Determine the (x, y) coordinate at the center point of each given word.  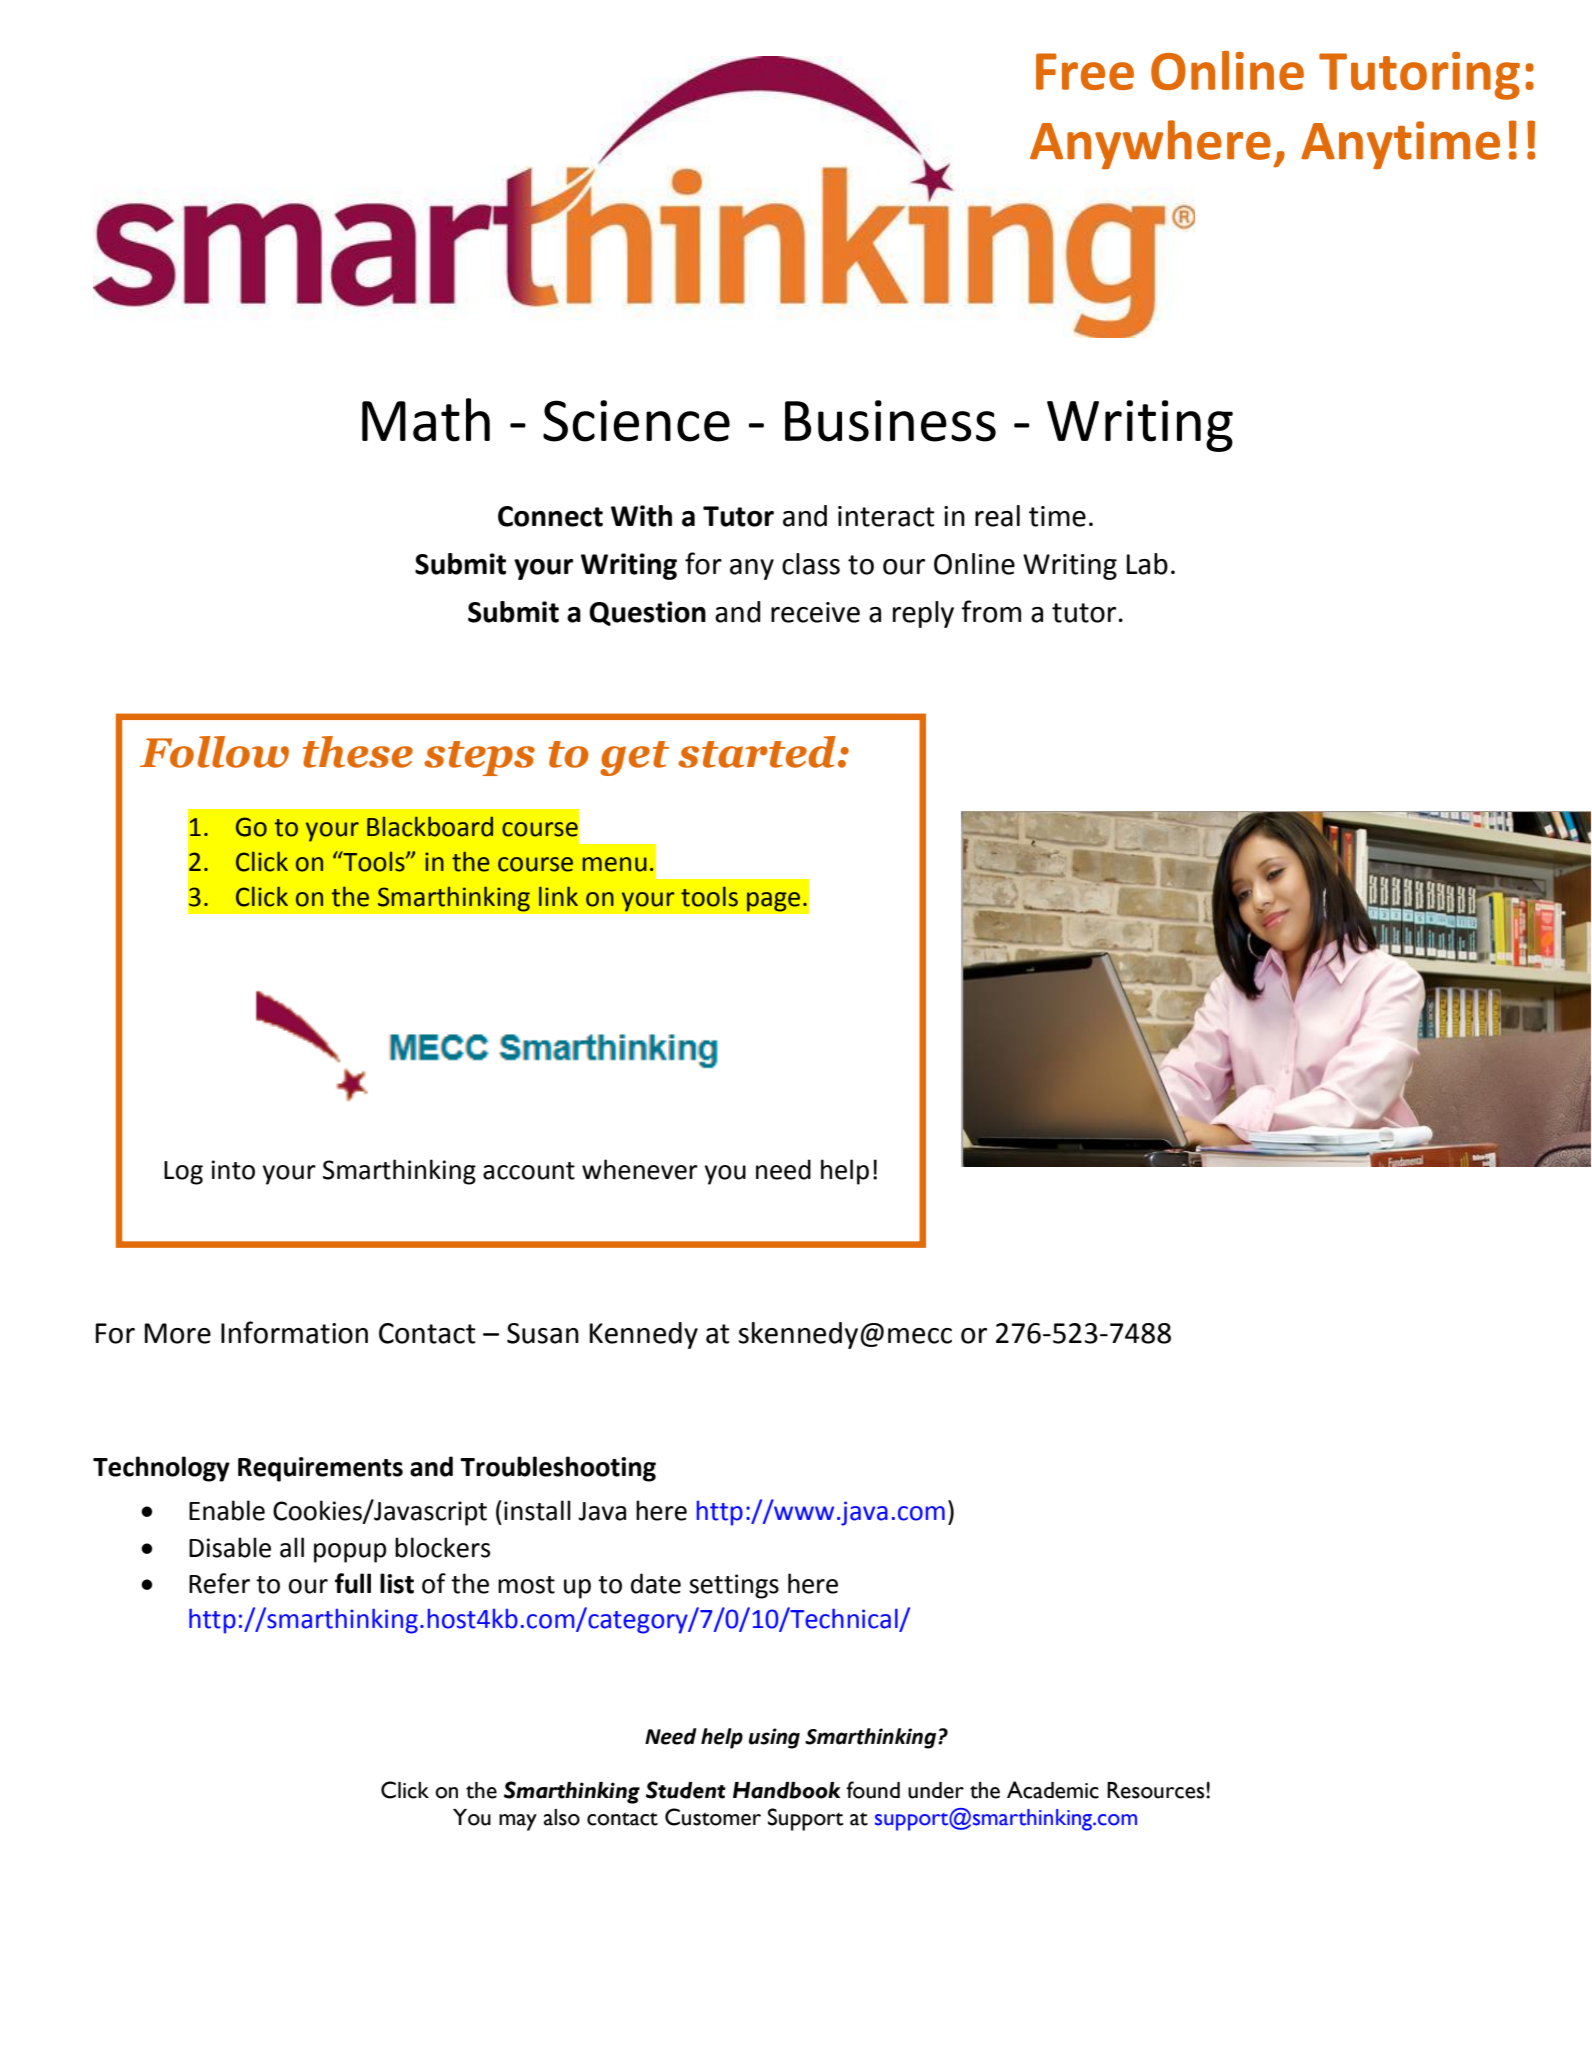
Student (686, 1790)
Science (636, 421)
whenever (640, 1169)
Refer (219, 1583)
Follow (214, 752)
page (773, 902)
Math (426, 420)
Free (1085, 71)
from (991, 611)
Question (647, 613)
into (233, 1170)
